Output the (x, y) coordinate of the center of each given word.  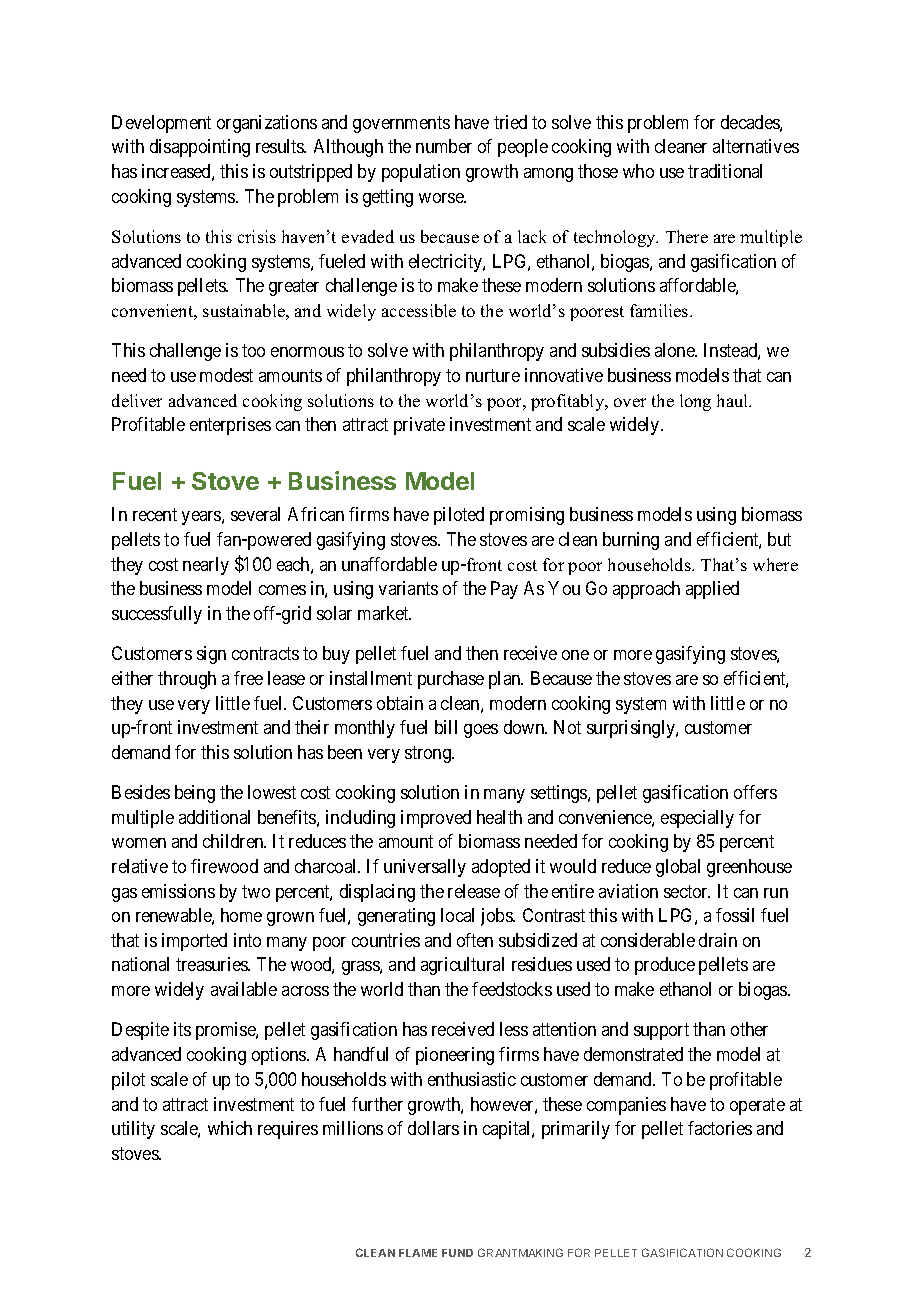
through (187, 680)
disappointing (200, 148)
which (230, 1128)
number (444, 146)
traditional (725, 171)
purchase (451, 680)
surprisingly (632, 729)
